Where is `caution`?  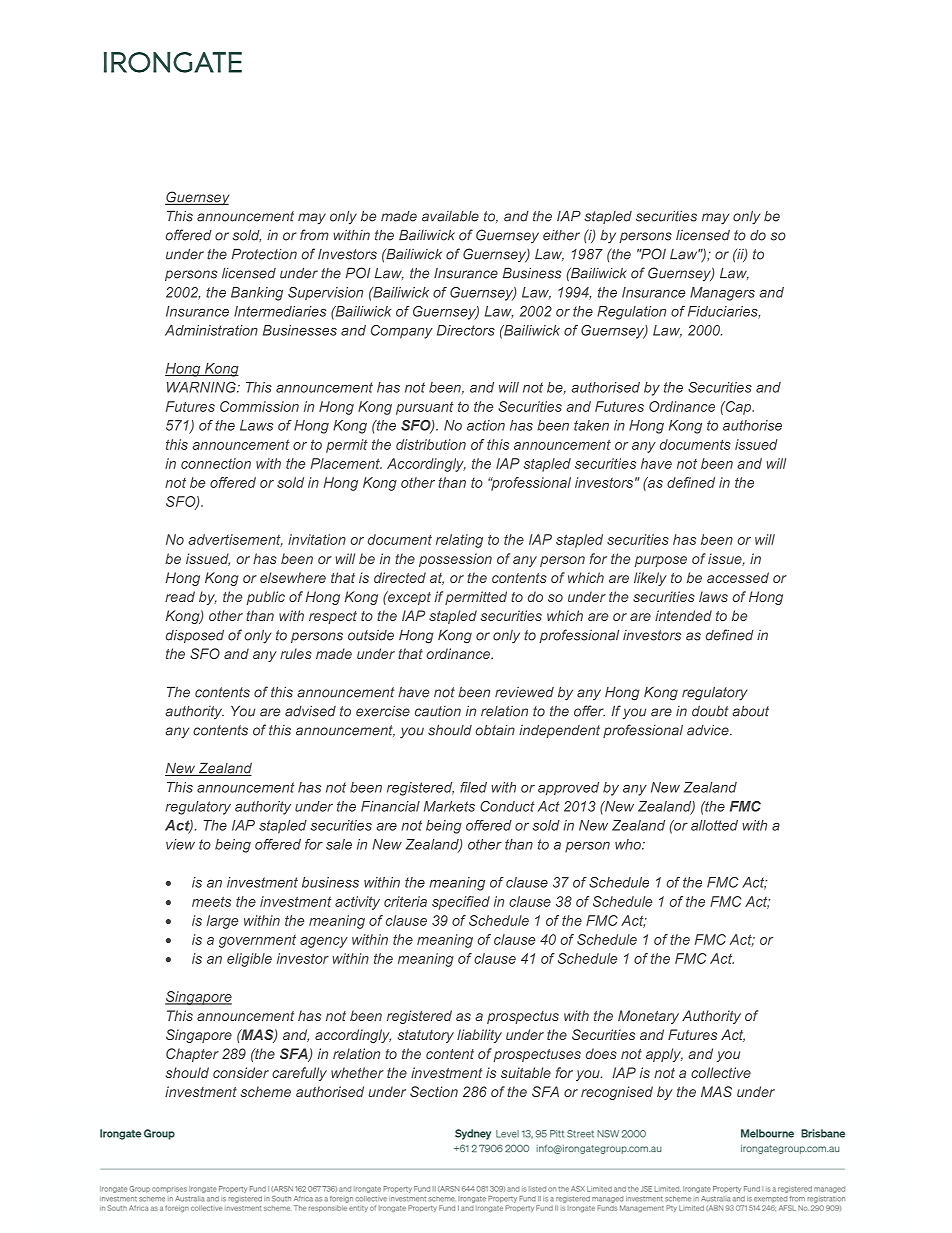
caution is located at coordinates (438, 711).
